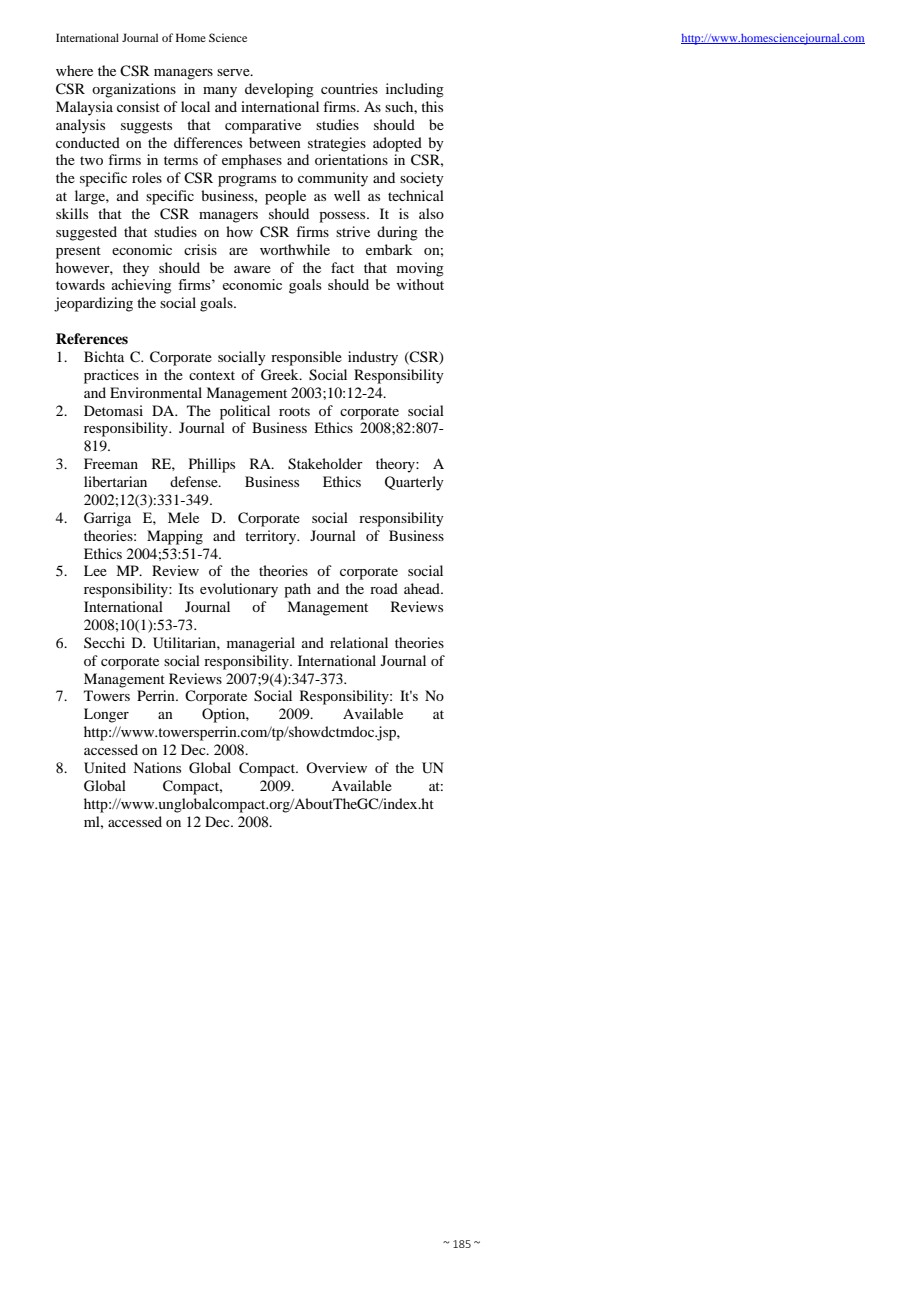  Describe the element at coordinates (279, 90) in the image. I see `developing` at that location.
